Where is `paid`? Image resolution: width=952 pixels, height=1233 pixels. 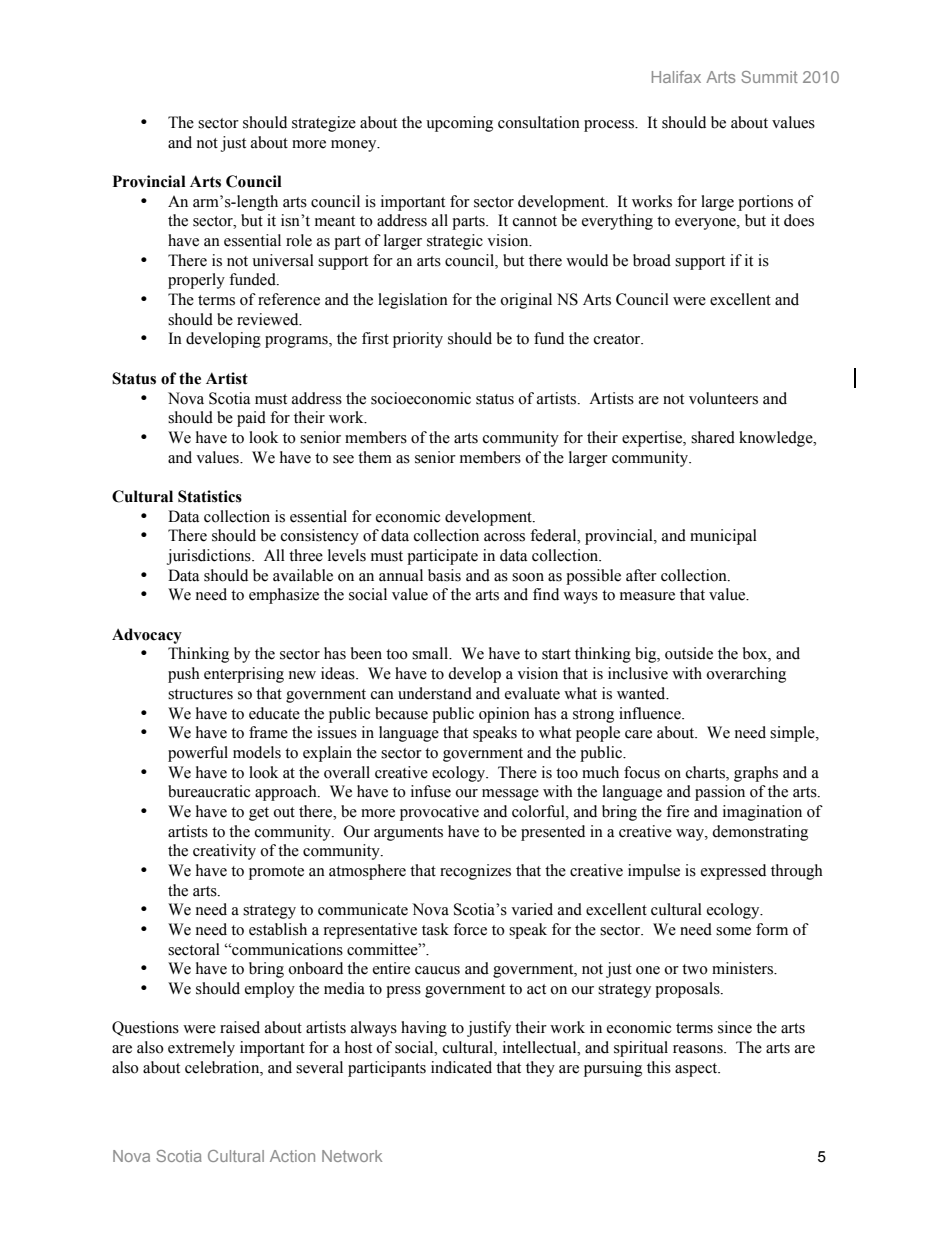
paid is located at coordinates (251, 419).
